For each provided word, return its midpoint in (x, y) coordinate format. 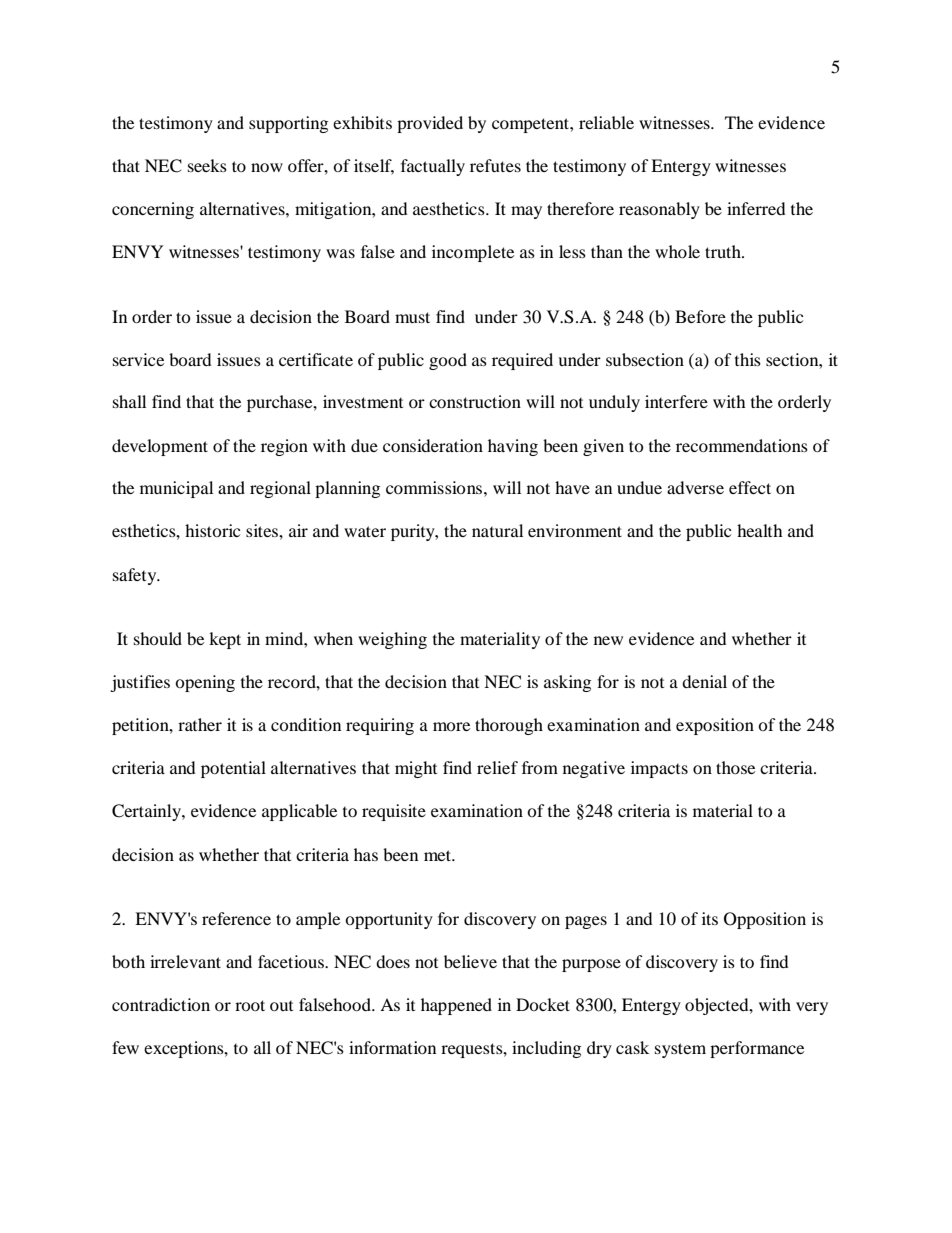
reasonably (659, 210)
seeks (207, 165)
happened (456, 1006)
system (680, 1050)
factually (433, 167)
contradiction (161, 1004)
